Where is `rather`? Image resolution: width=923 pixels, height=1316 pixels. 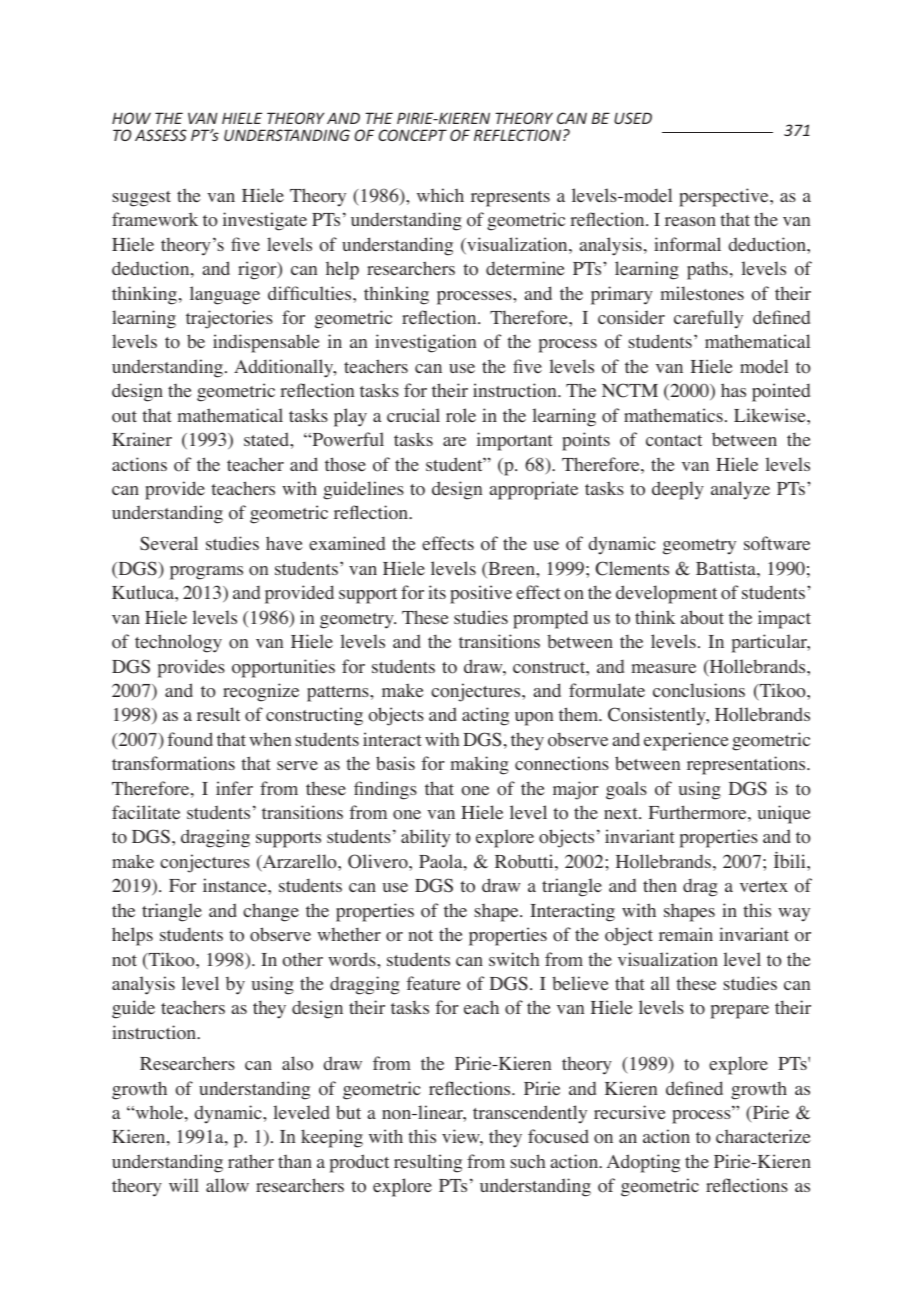 rather is located at coordinates (251, 1161).
